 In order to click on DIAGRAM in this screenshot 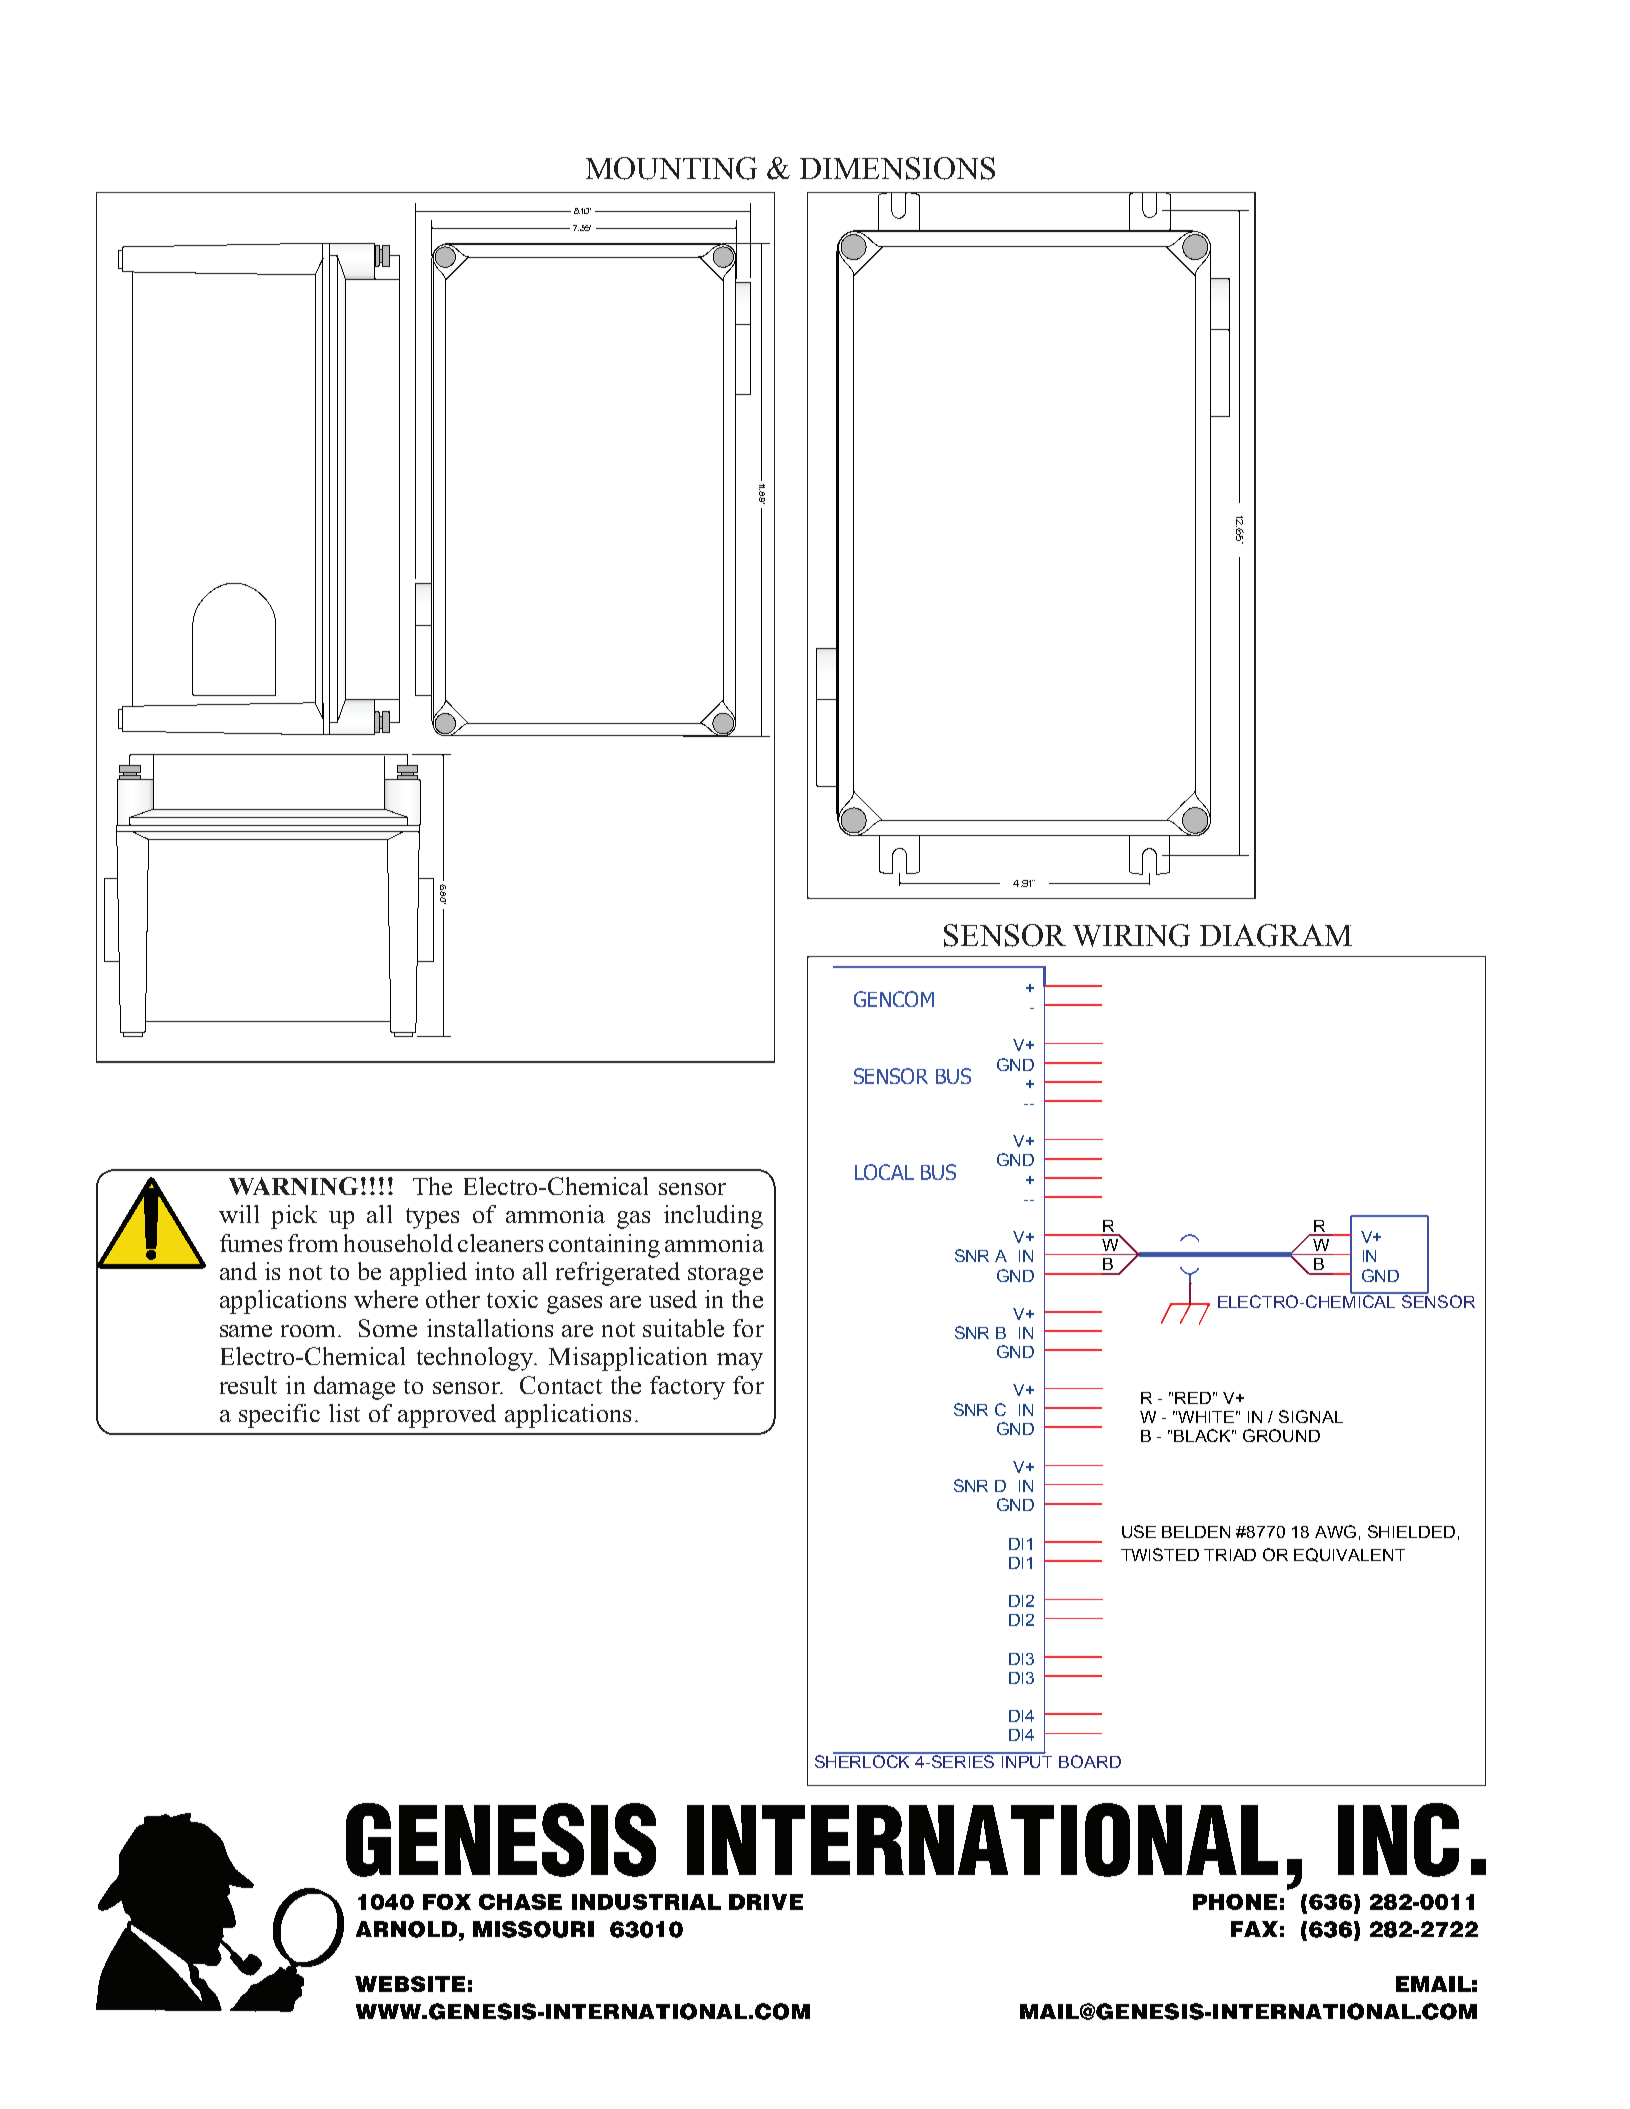, I will do `click(1276, 935)`.
